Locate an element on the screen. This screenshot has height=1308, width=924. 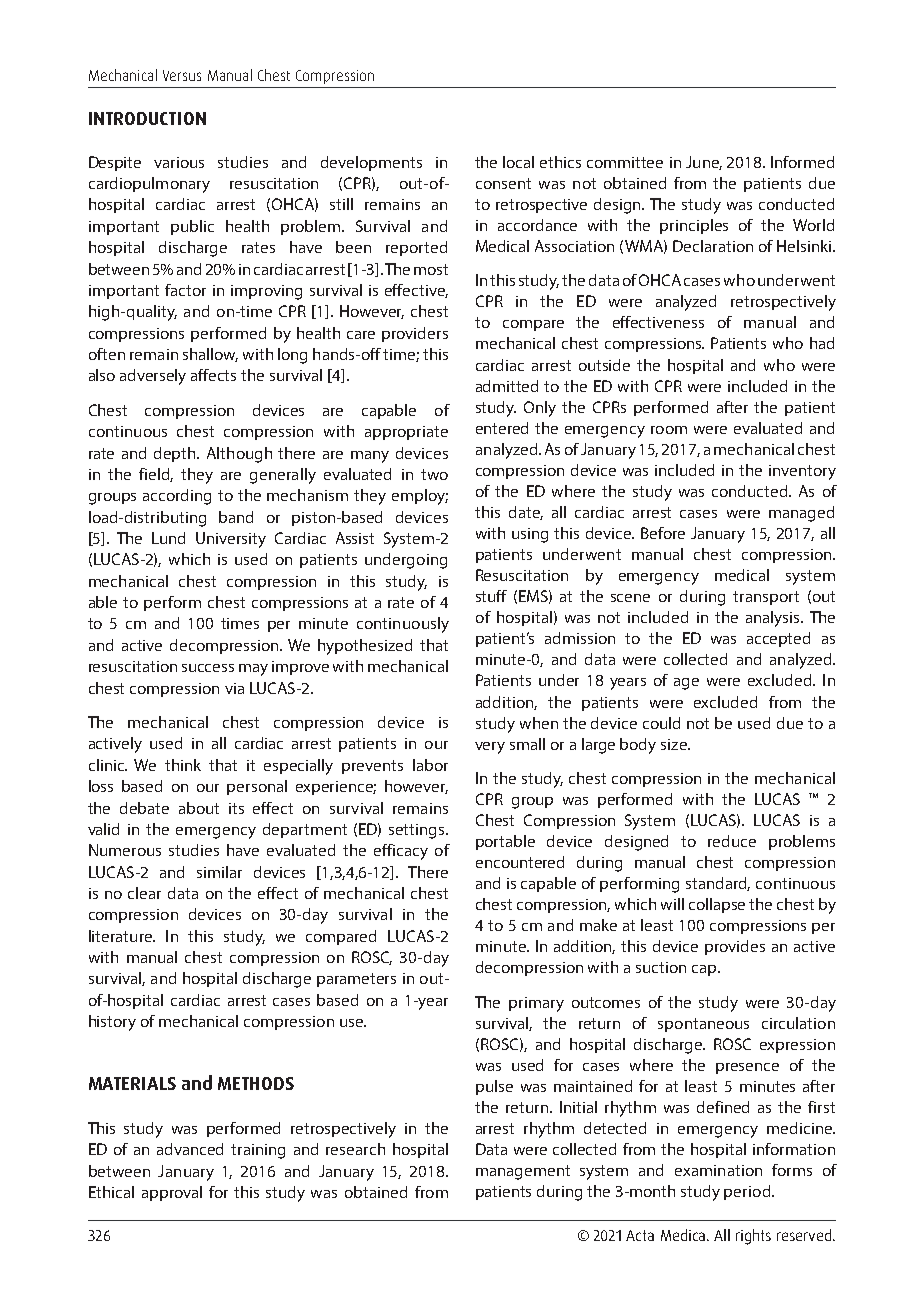
affects is located at coordinates (213, 375).
